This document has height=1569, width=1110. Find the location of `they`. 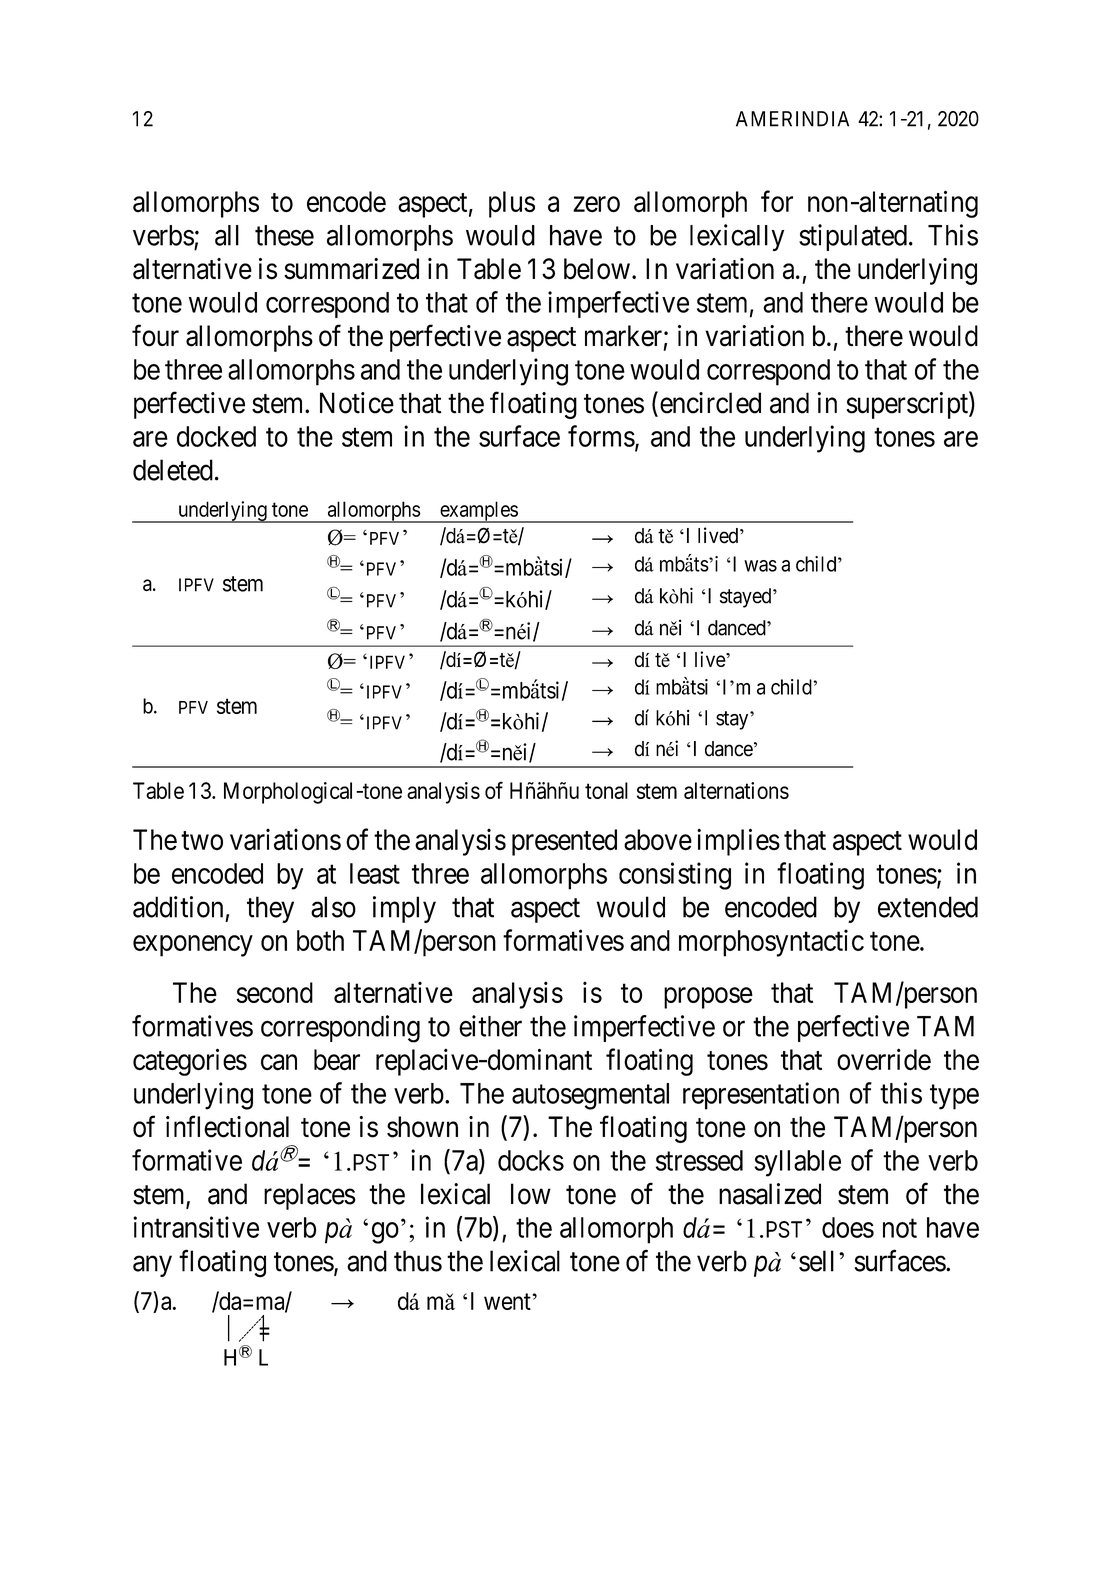

they is located at coordinates (270, 909).
